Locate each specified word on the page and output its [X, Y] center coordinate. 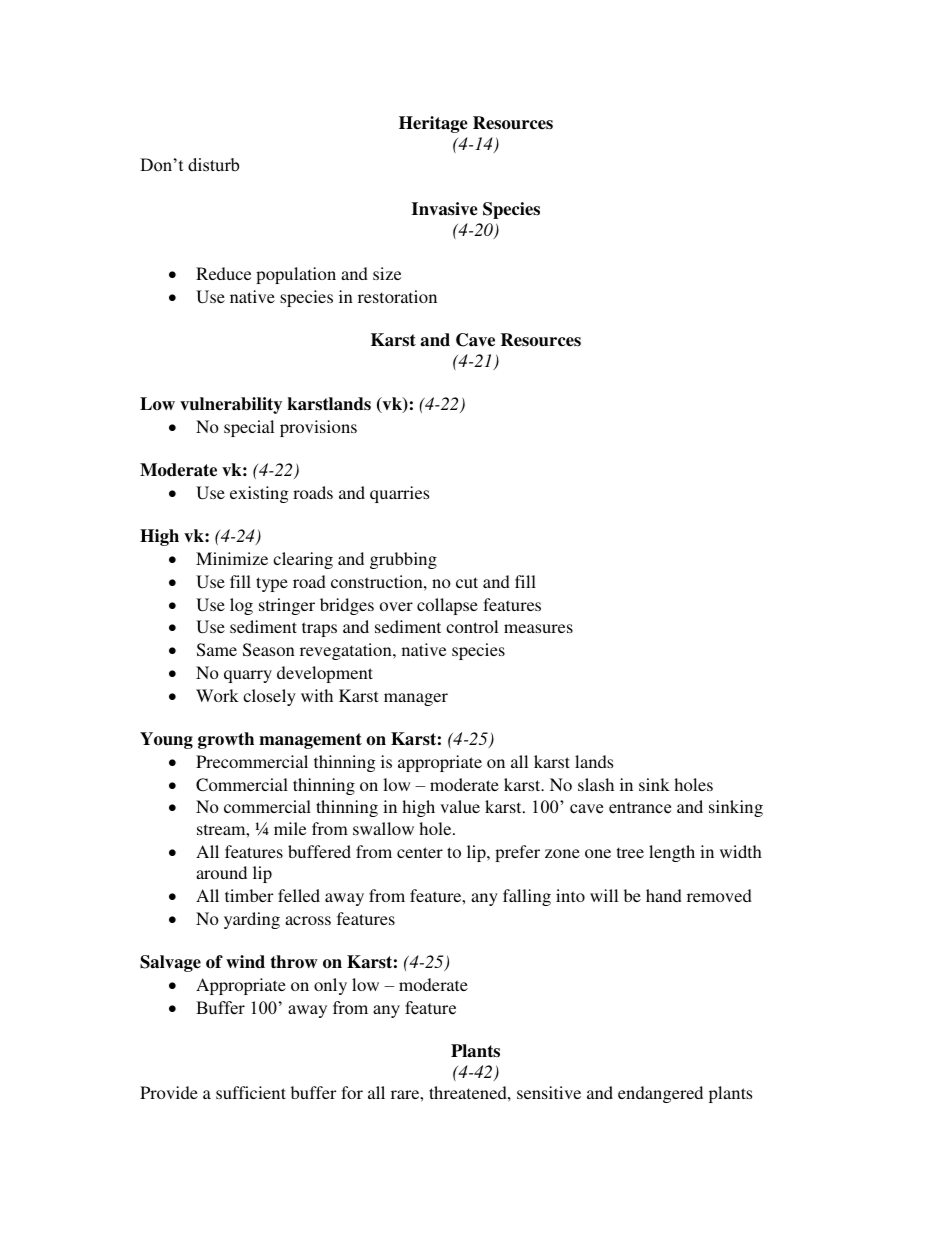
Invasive [445, 209]
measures [538, 628]
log [241, 606]
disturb [213, 165]
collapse [447, 606]
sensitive [549, 1092]
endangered [660, 1094]
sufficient [251, 1092]
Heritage [433, 124]
